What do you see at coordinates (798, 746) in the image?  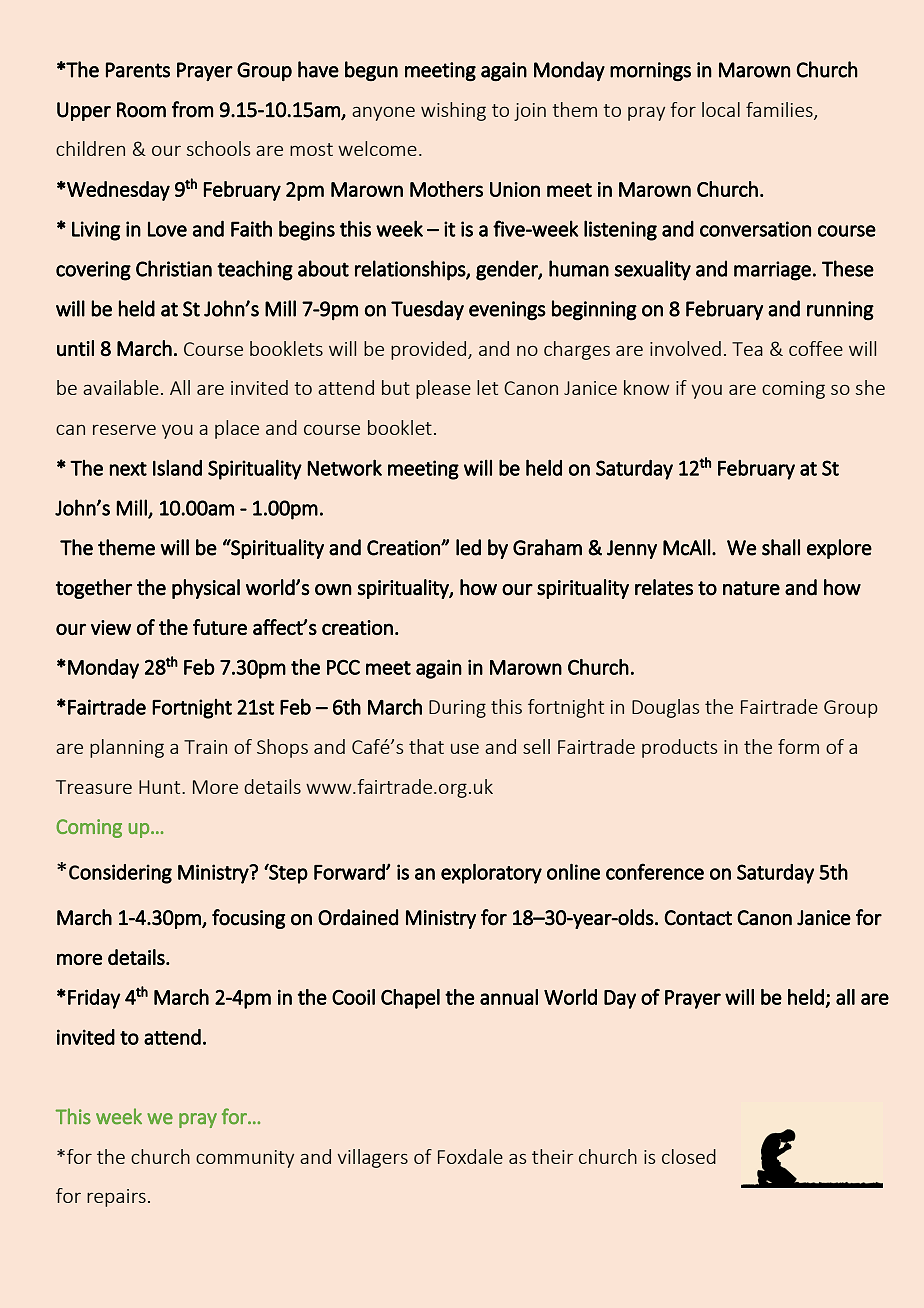 I see `form` at bounding box center [798, 746].
